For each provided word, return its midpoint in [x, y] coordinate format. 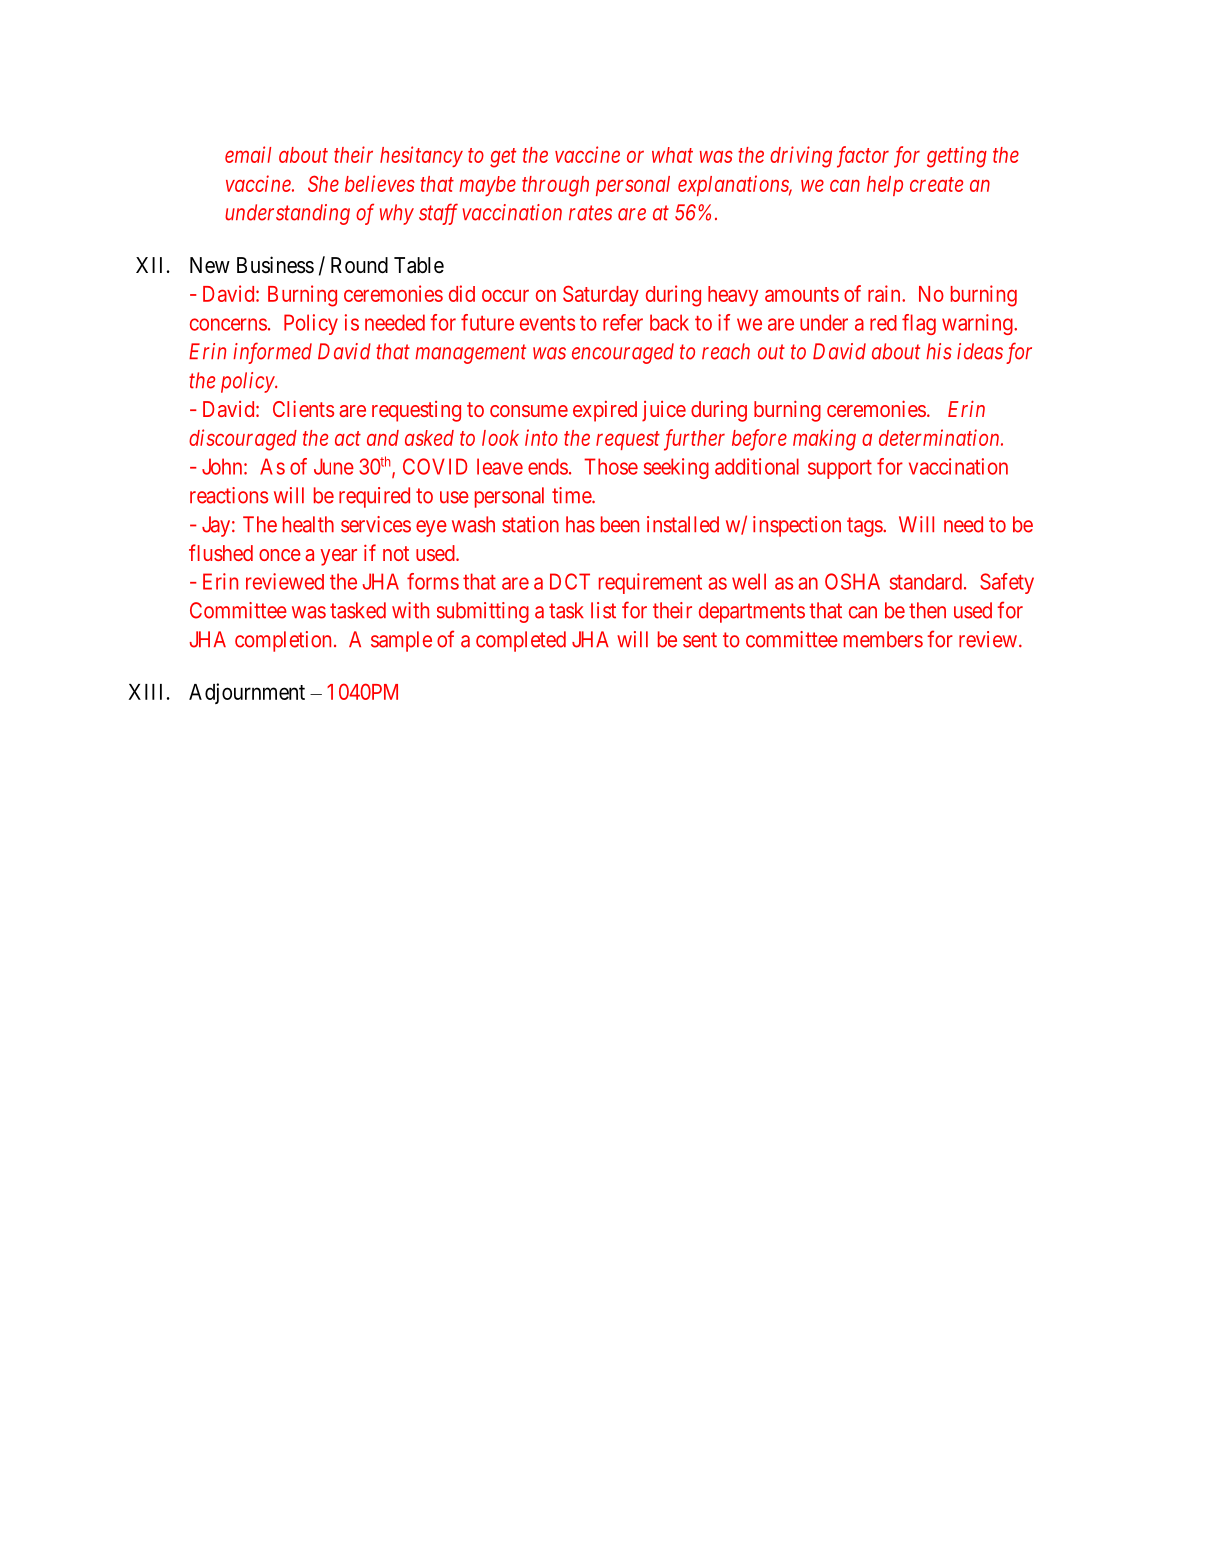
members [883, 639]
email [248, 154]
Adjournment [247, 693]
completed [521, 641]
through [555, 186]
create [936, 184]
